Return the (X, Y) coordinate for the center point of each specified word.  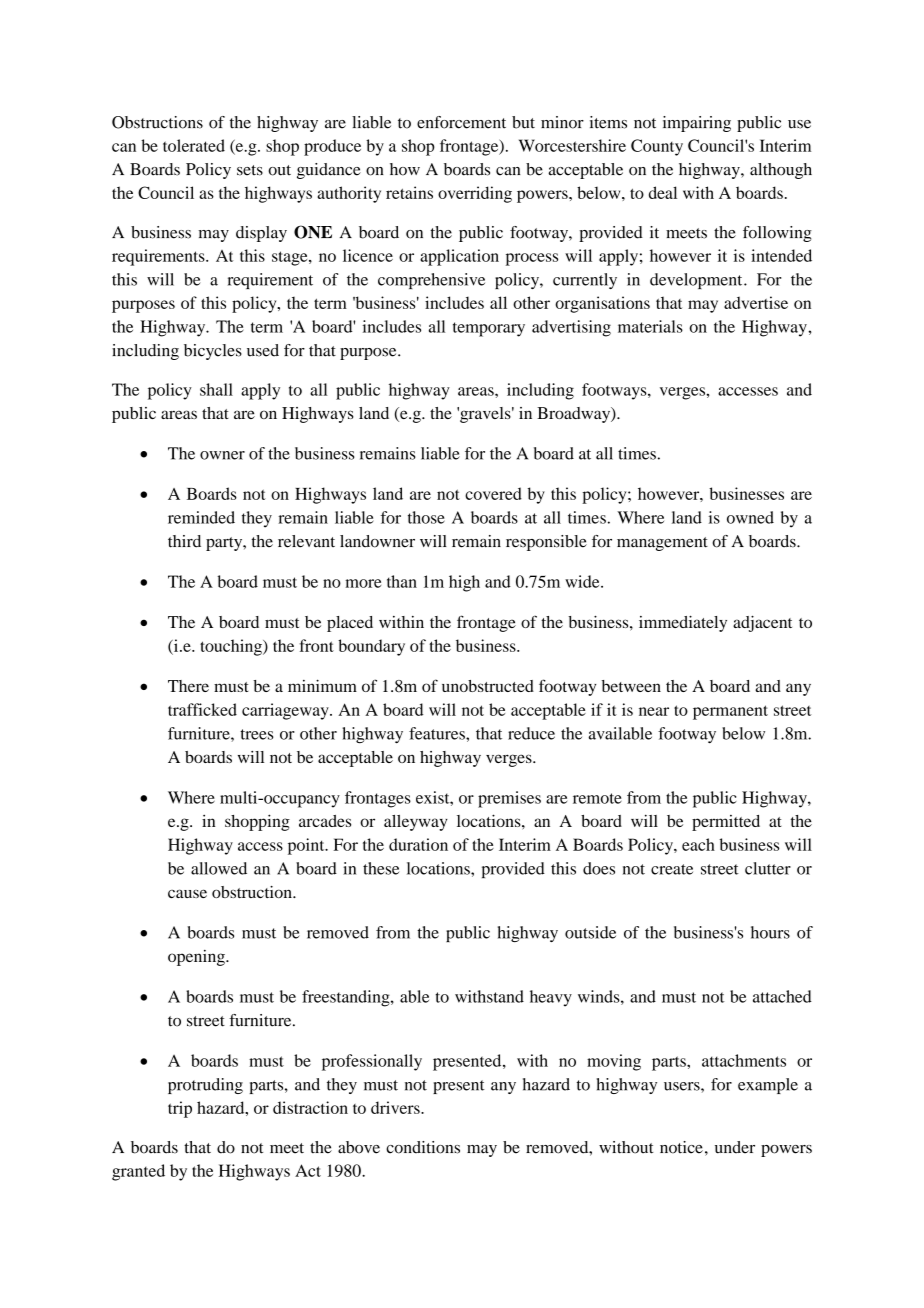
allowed (219, 868)
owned (750, 517)
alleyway (416, 823)
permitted (726, 823)
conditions (423, 1147)
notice (681, 1147)
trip (180, 1109)
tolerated (194, 145)
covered (493, 493)
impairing (697, 124)
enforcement (461, 122)
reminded (201, 517)
